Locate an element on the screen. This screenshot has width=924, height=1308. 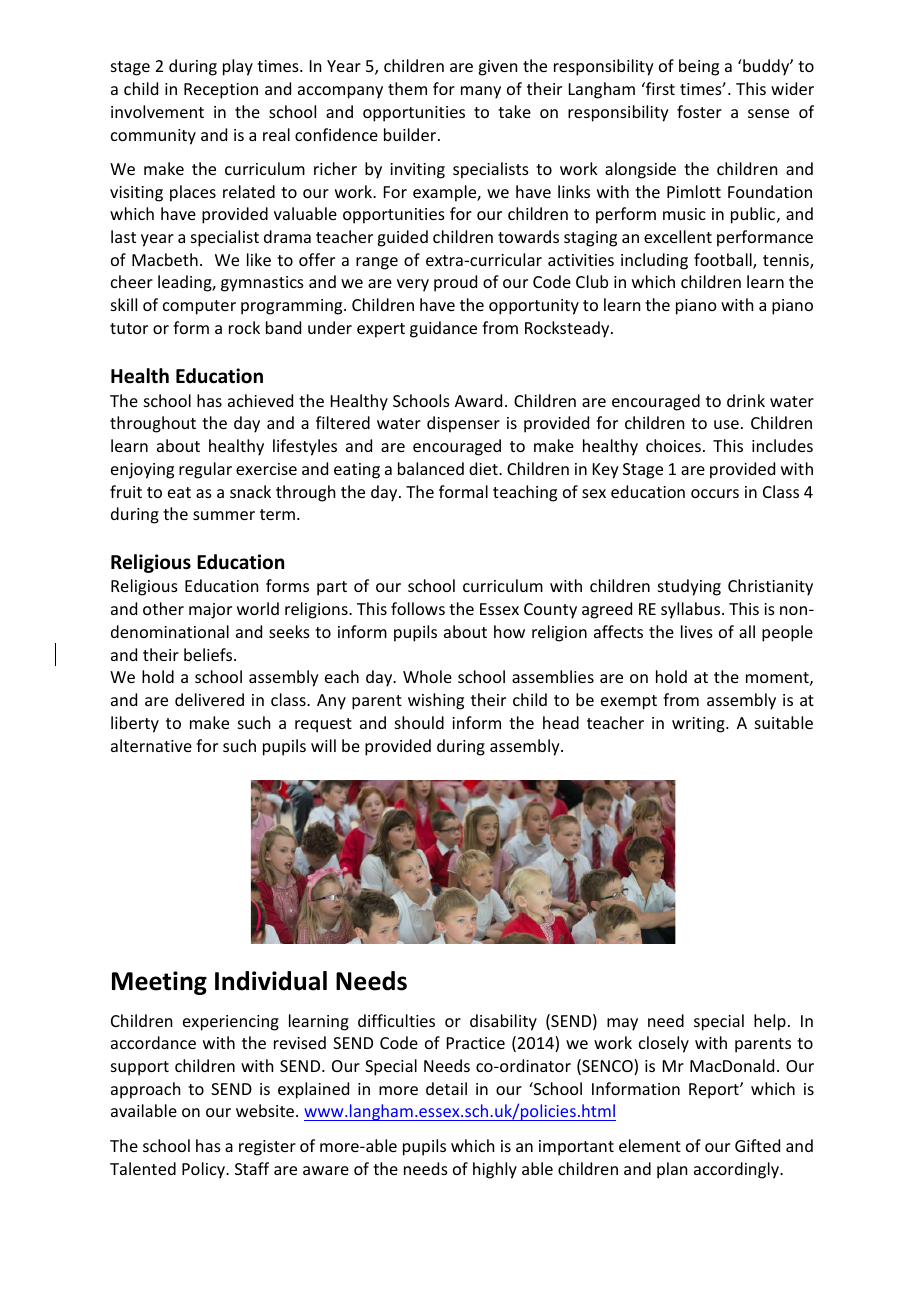
guidance is located at coordinates (443, 329).
